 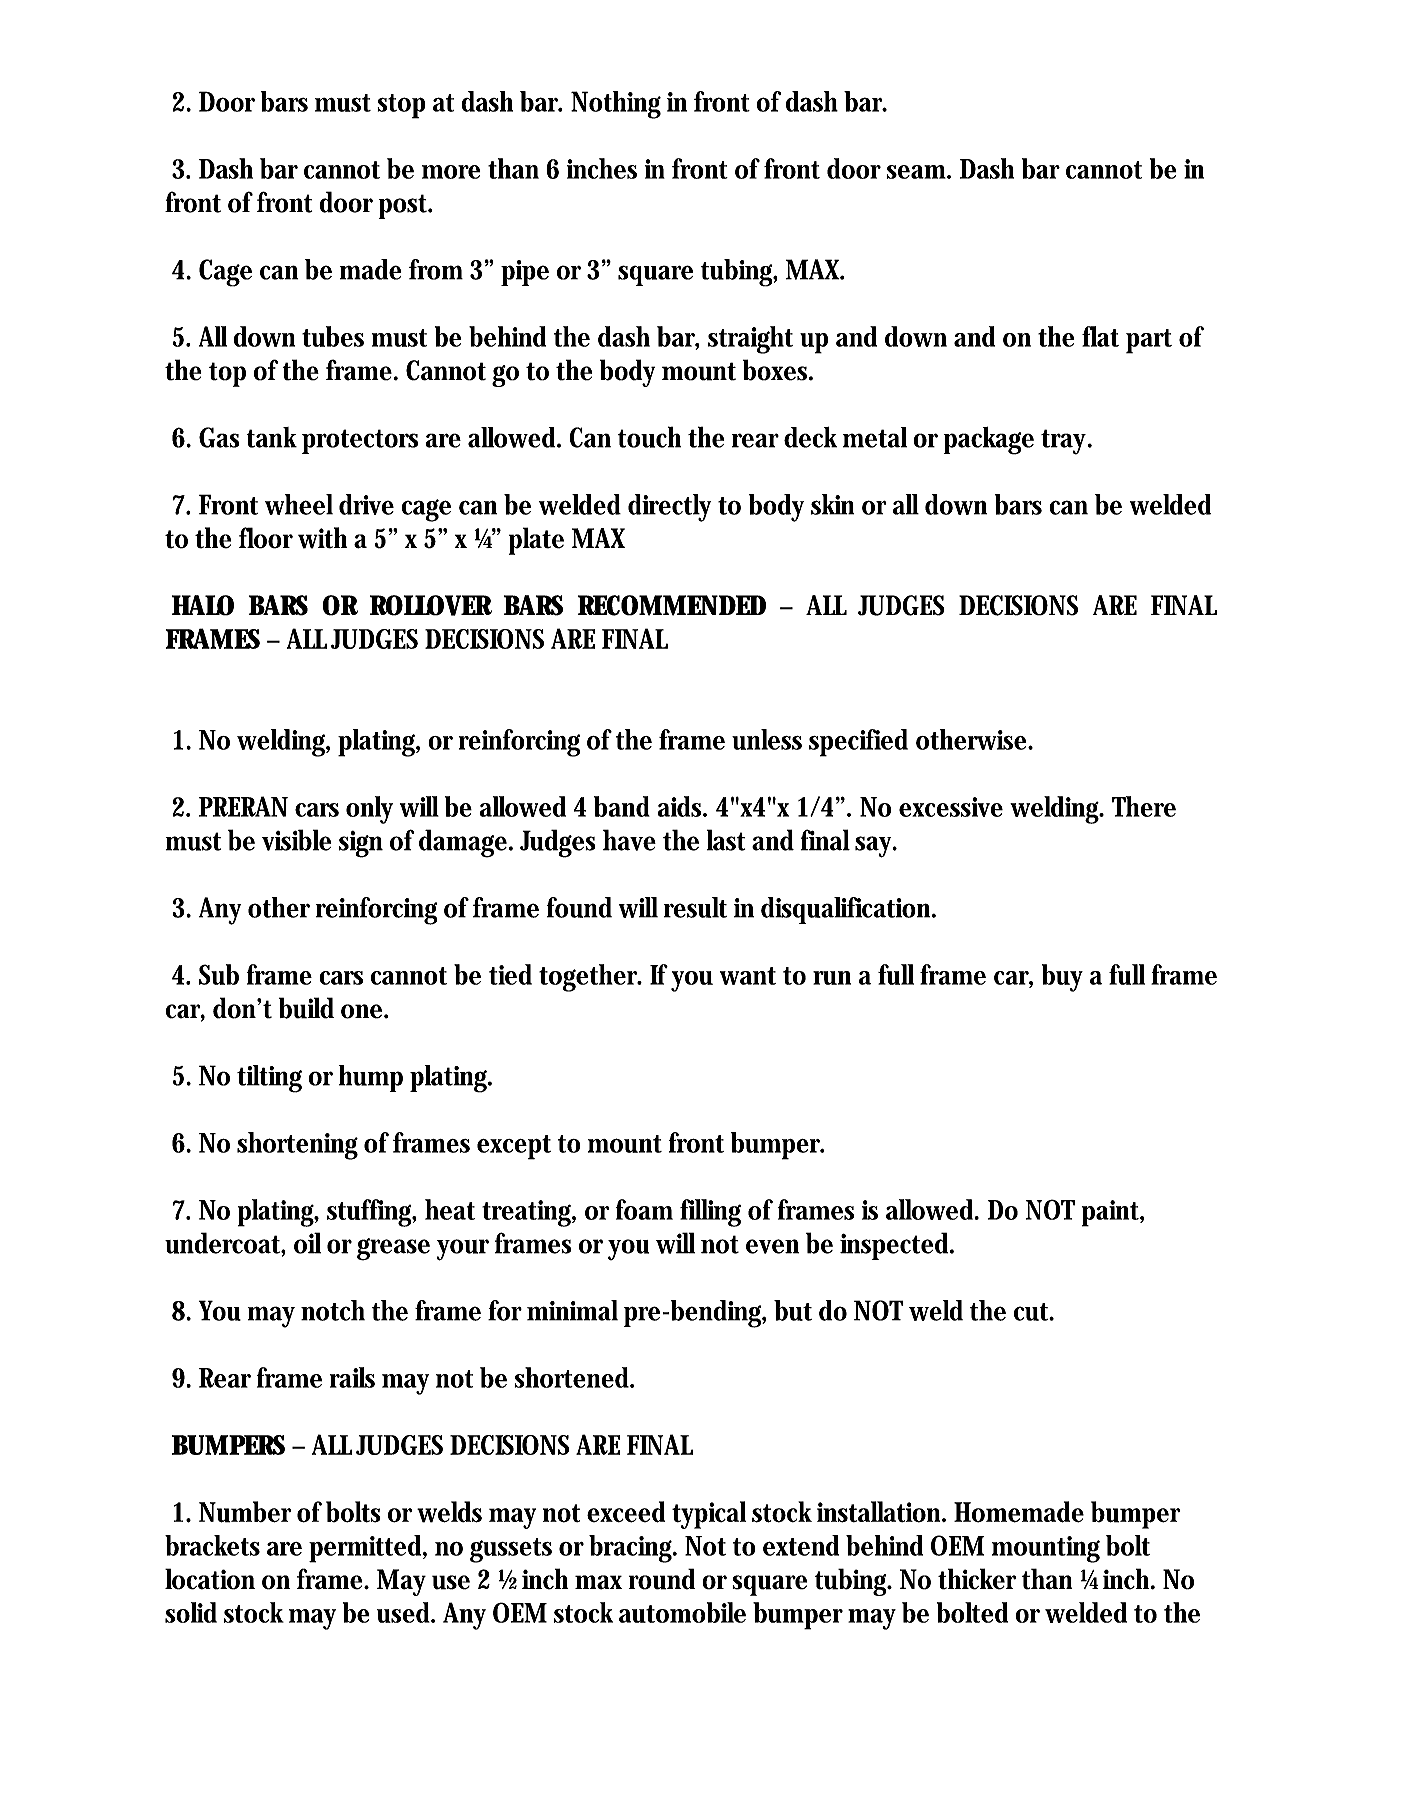 I want to click on Nothing, so click(x=616, y=105).
